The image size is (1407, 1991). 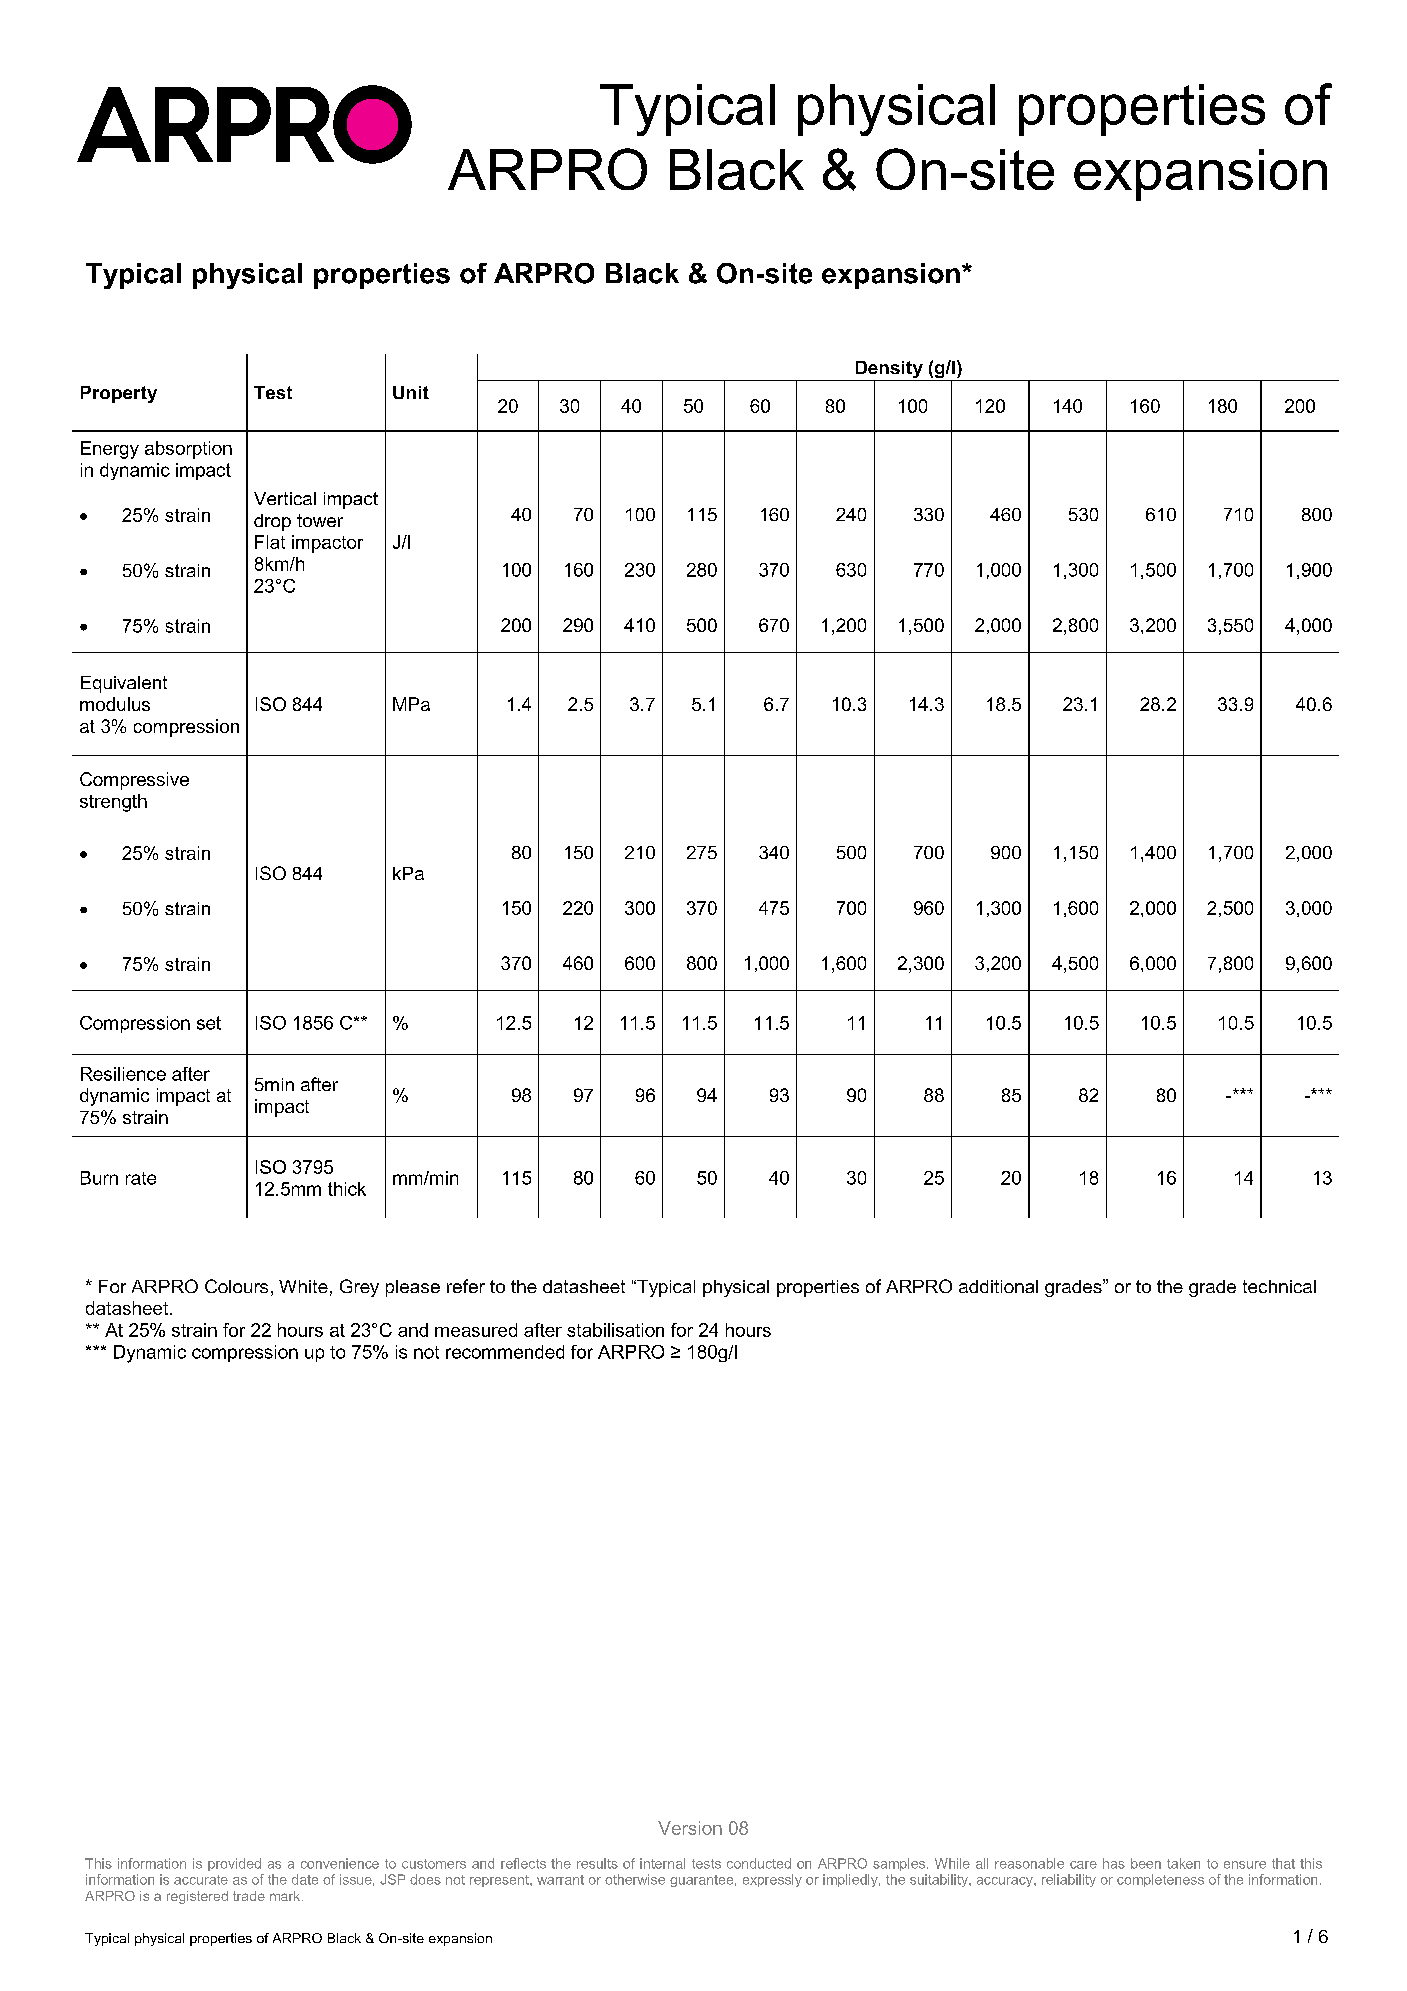 I want to click on Density, so click(x=889, y=371).
